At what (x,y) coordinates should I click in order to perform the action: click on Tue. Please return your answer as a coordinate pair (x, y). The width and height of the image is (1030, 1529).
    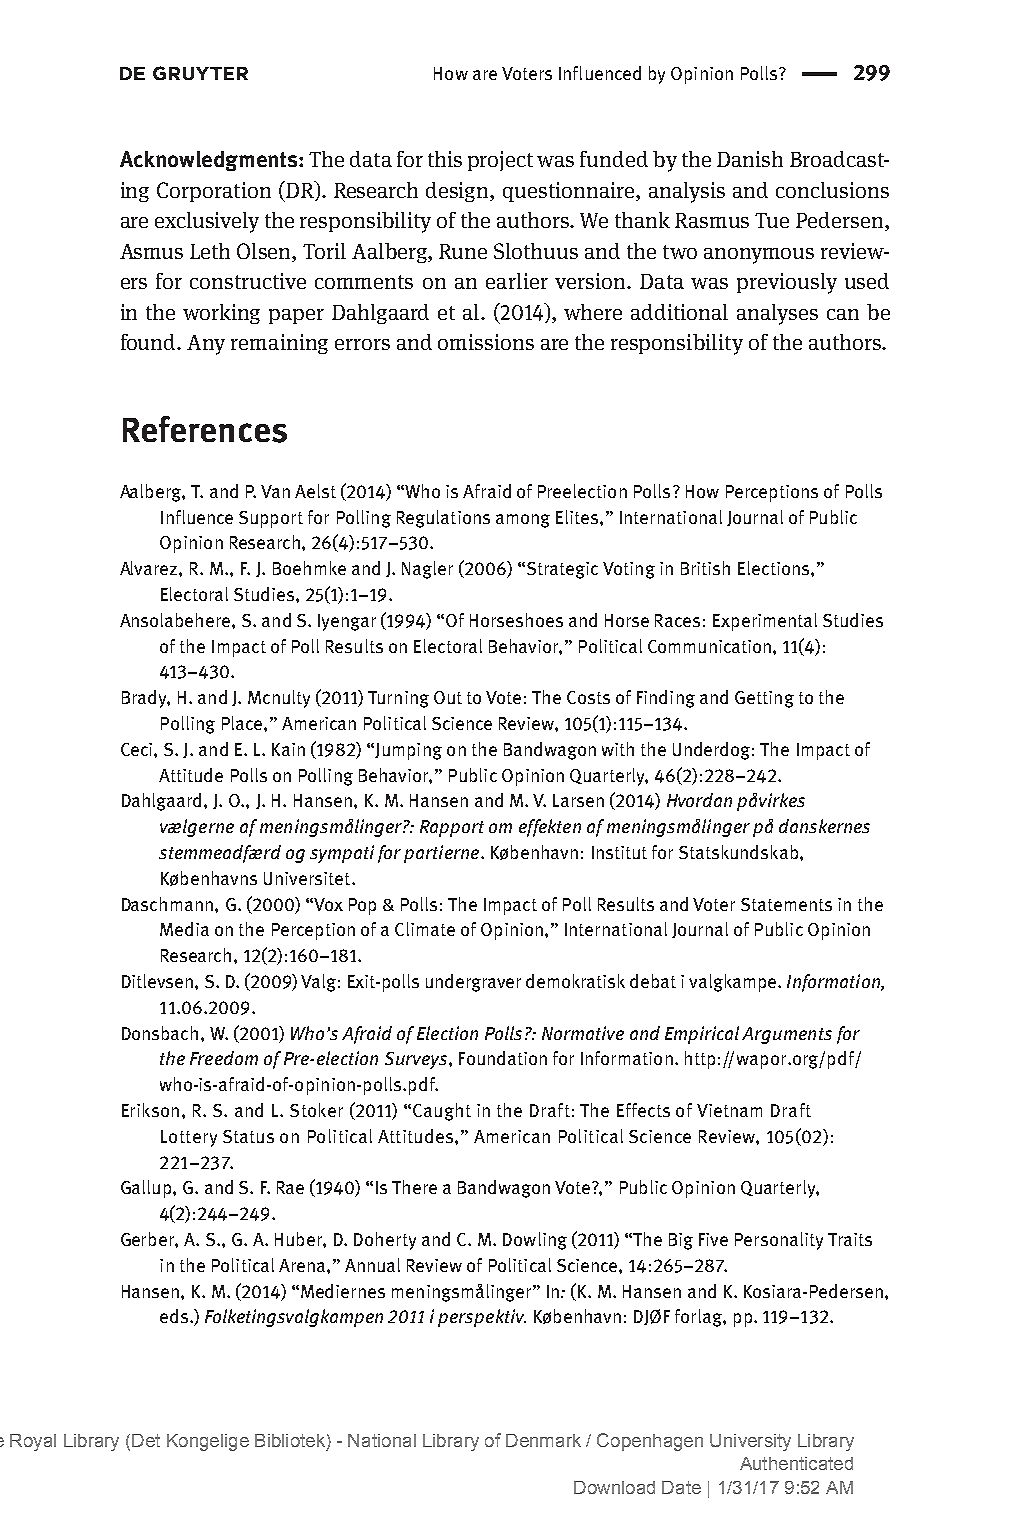
    Looking at the image, I should click on (772, 220).
